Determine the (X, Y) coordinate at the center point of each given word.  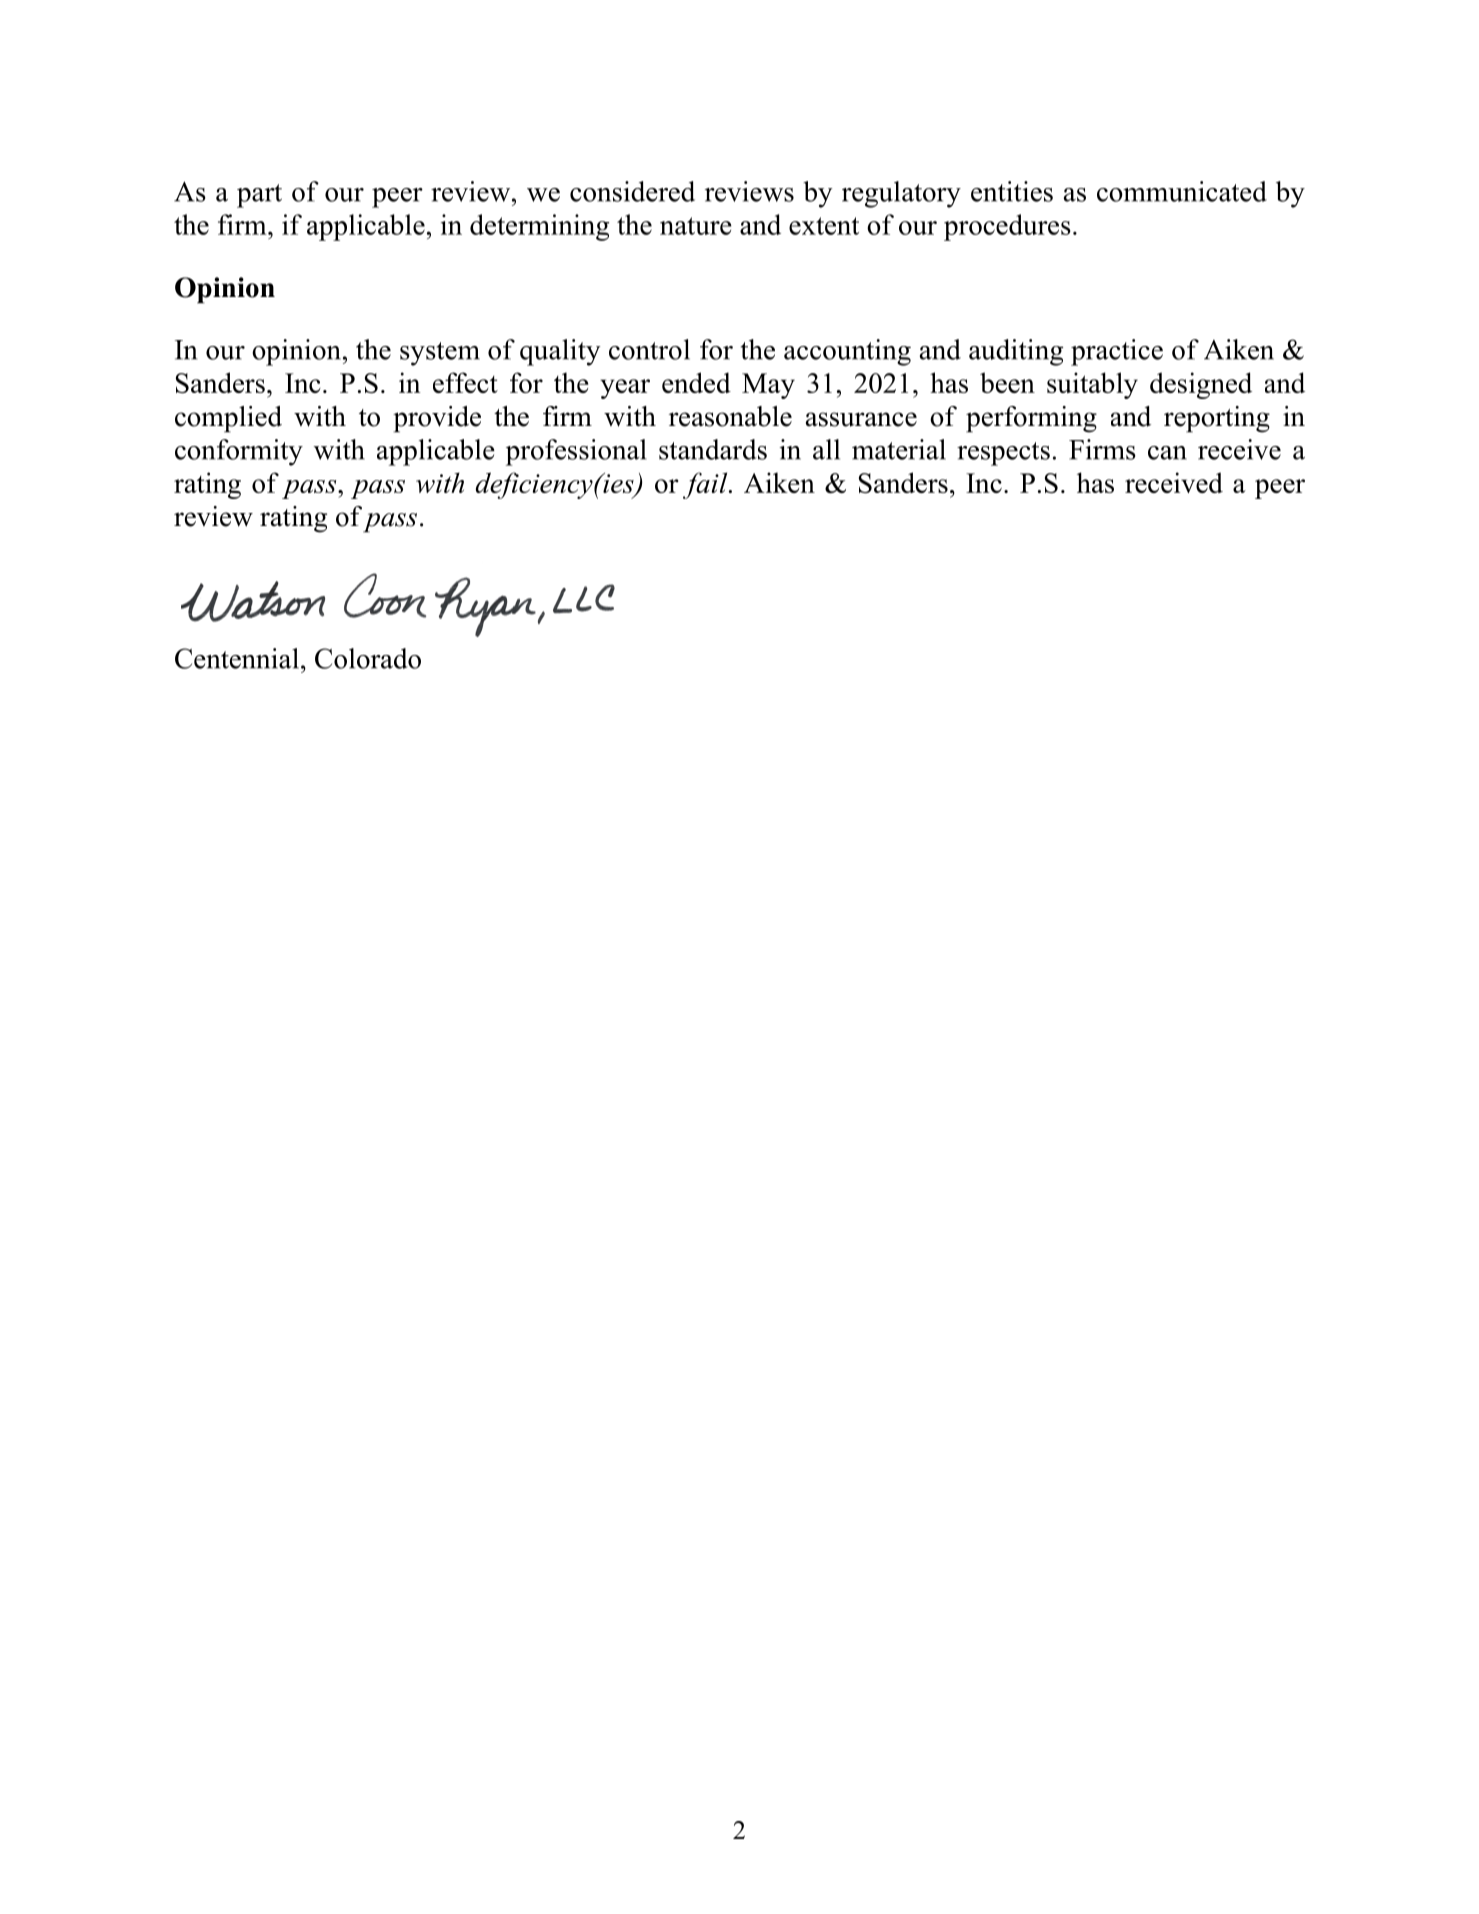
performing (1031, 419)
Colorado (368, 658)
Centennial (237, 658)
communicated (1182, 191)
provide (437, 419)
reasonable (730, 416)
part (259, 196)
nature (696, 226)
